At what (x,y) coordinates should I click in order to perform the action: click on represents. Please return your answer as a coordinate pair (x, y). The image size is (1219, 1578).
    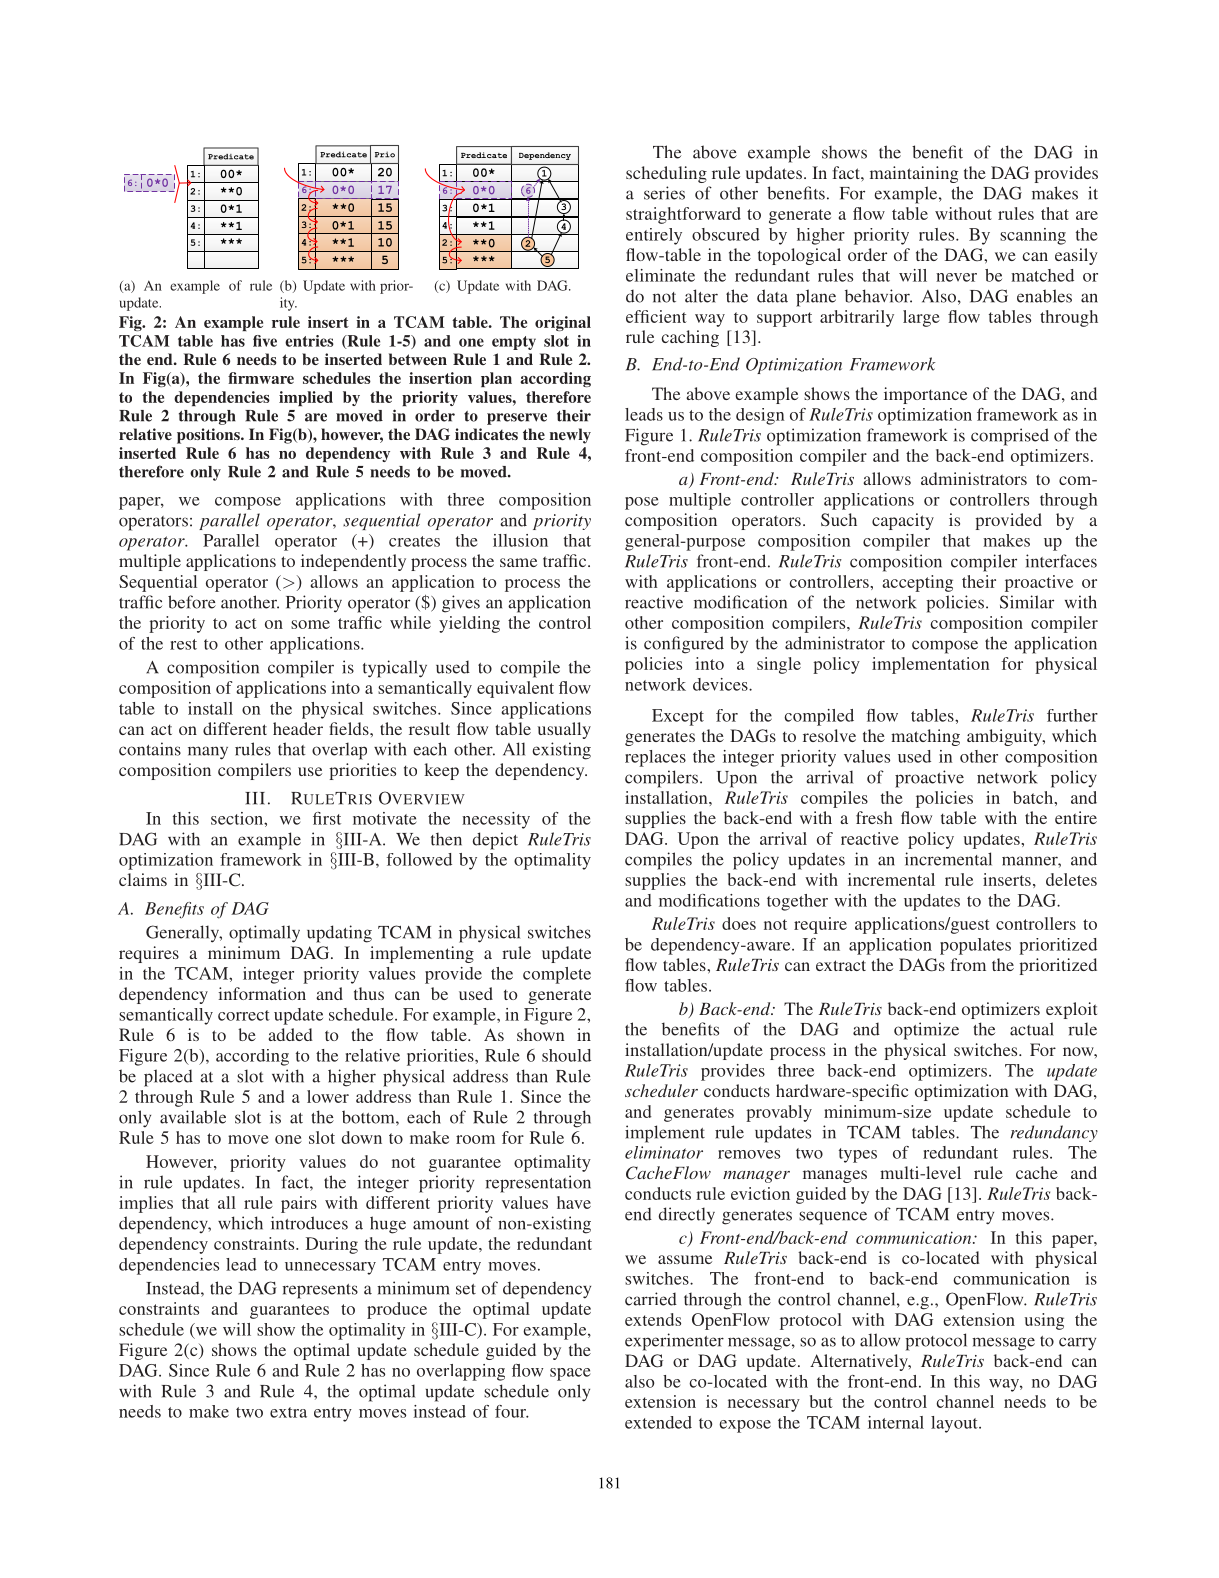
    Looking at the image, I should click on (320, 1291).
